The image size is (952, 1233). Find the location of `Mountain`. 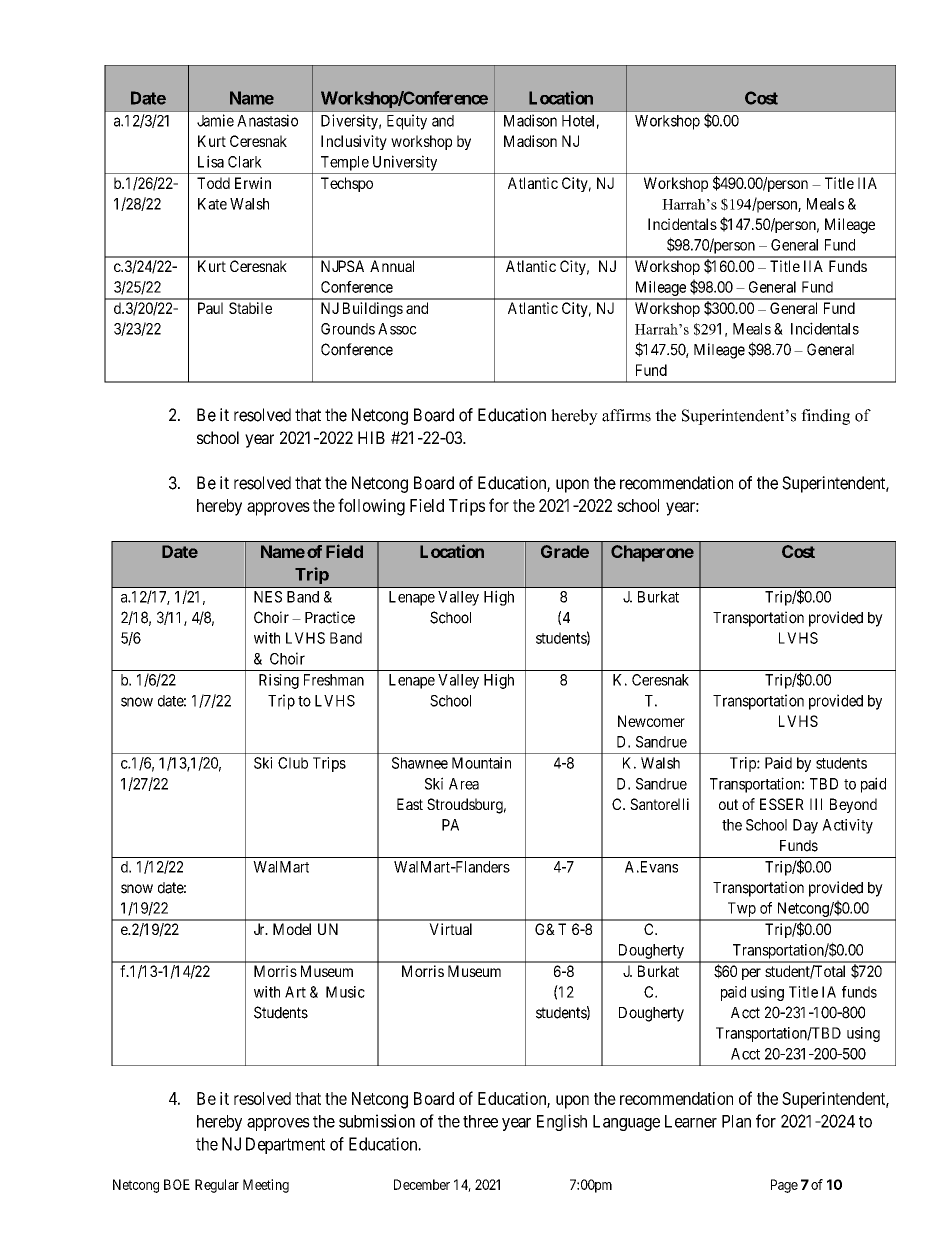

Mountain is located at coordinates (481, 763).
